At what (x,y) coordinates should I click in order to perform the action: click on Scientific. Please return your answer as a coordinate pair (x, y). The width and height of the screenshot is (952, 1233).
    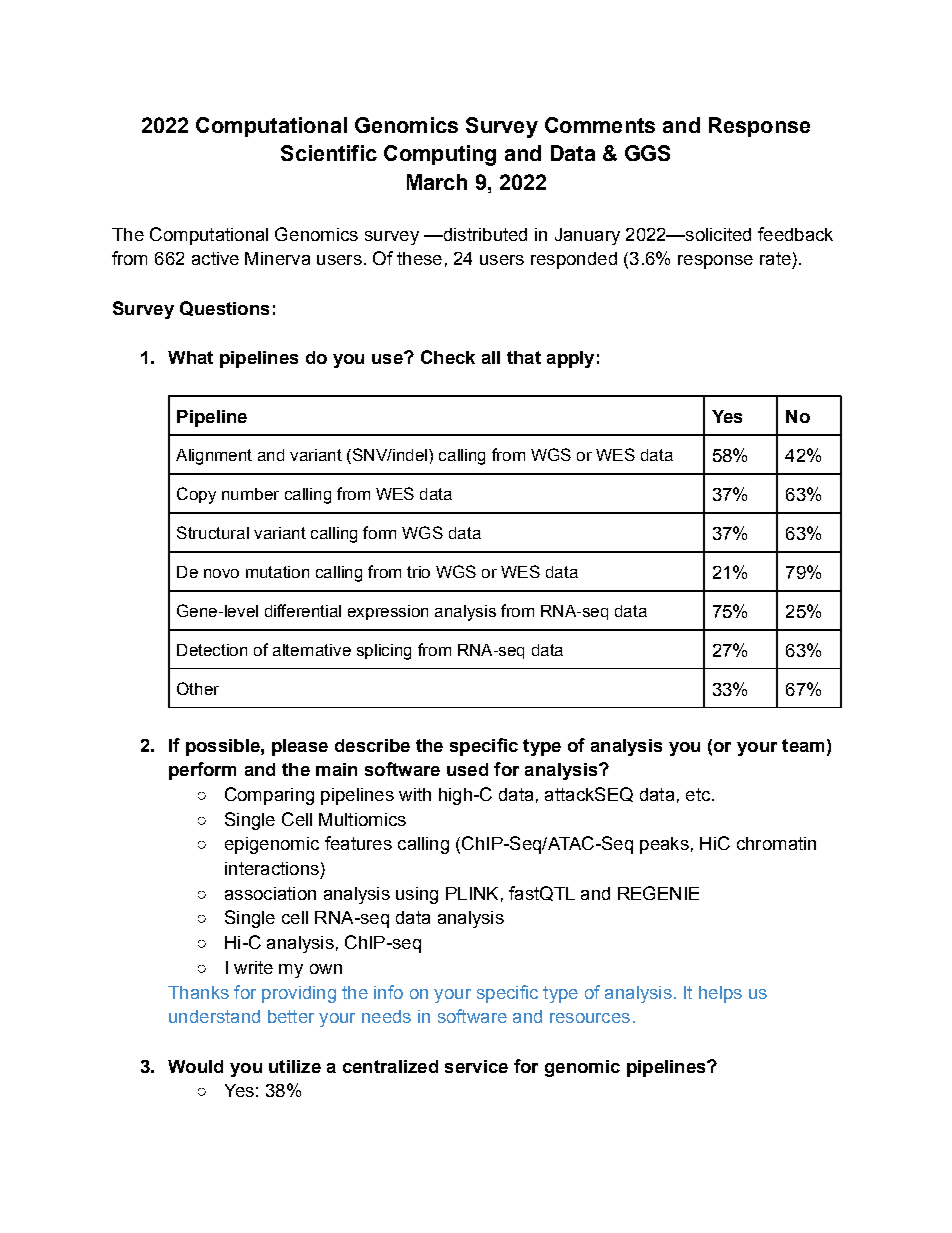
    Looking at the image, I should click on (329, 153).
